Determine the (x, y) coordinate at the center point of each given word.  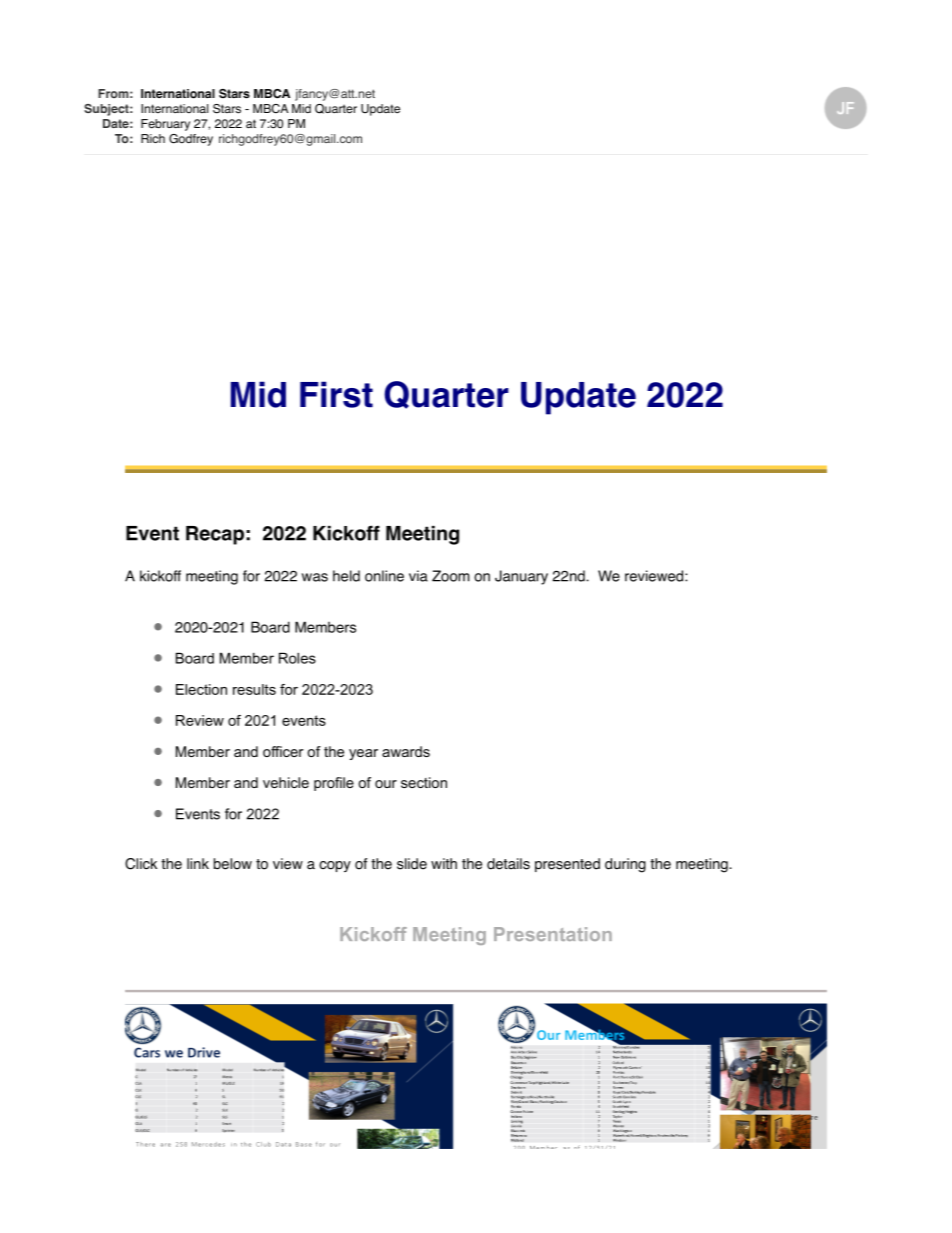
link (198, 863)
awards (406, 751)
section (424, 782)
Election (201, 689)
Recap (215, 535)
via (418, 576)
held (346, 576)
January (521, 577)
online (384, 576)
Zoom (451, 576)
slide (412, 864)
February (165, 125)
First (336, 394)
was (315, 577)
